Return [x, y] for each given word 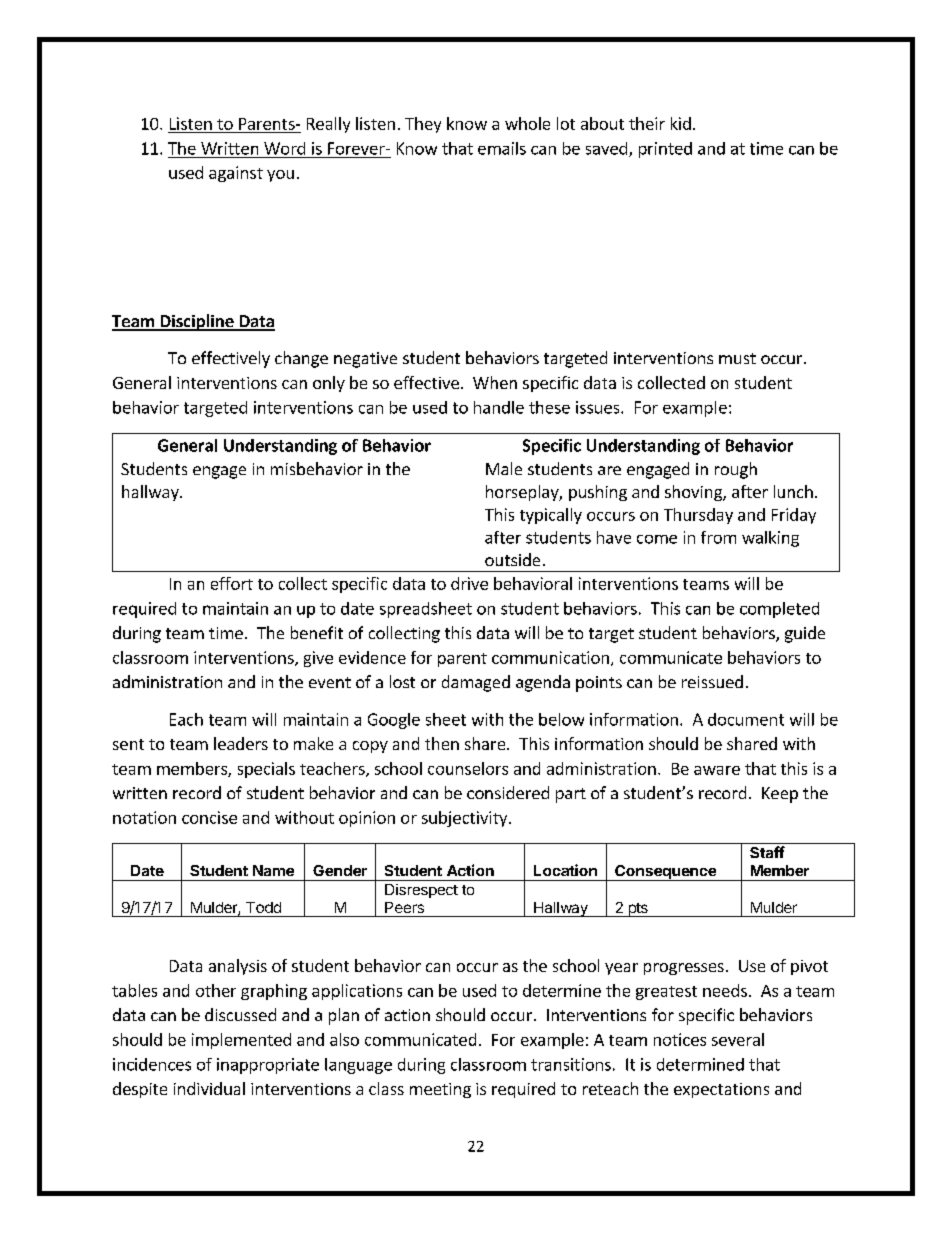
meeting [440, 1090]
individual [209, 1088]
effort [232, 583]
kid [681, 123]
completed [779, 610]
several [738, 1039]
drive [469, 583]
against [236, 174]
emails [502, 148]
